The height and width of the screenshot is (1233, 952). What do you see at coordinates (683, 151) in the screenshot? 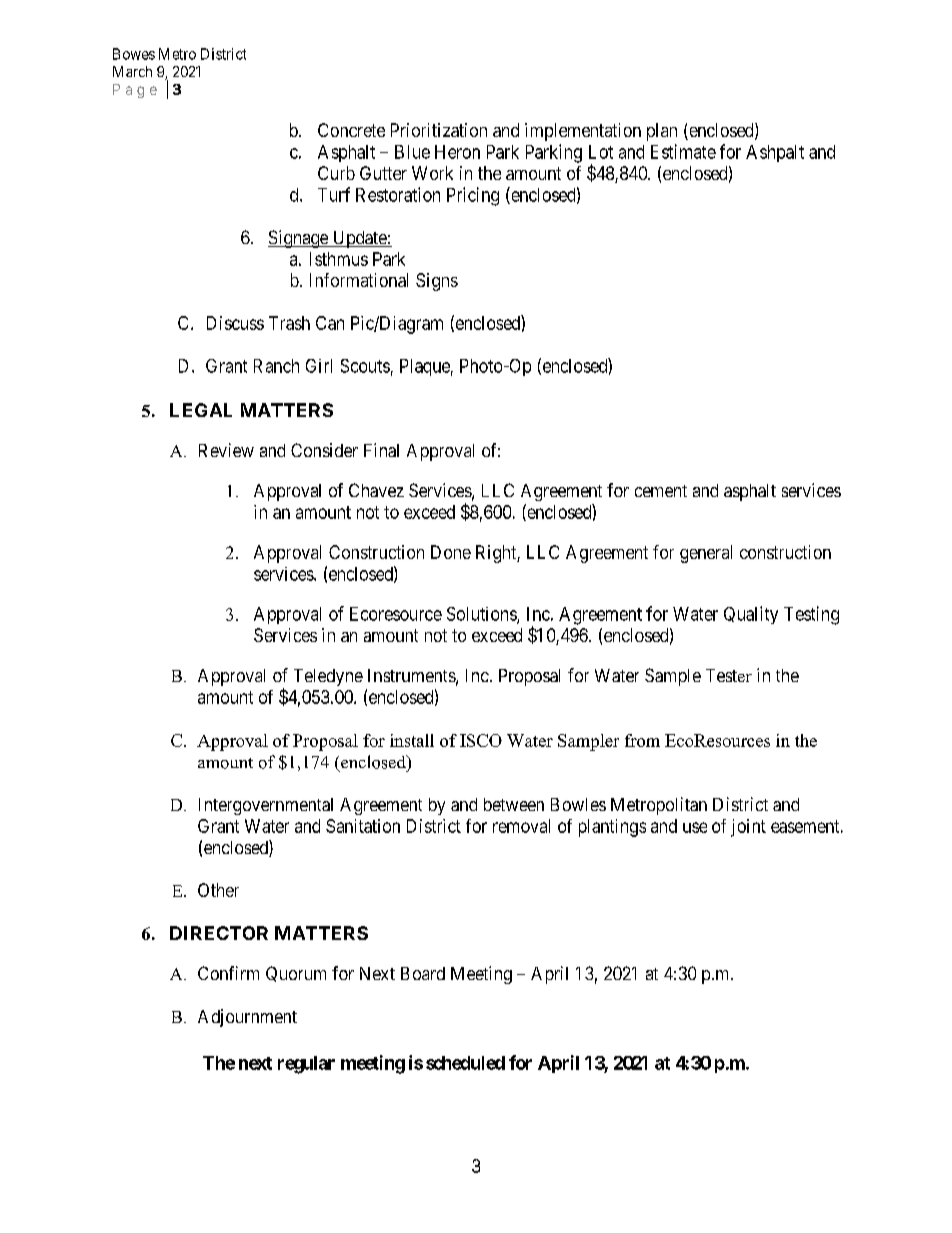
I see `Estimate` at bounding box center [683, 151].
